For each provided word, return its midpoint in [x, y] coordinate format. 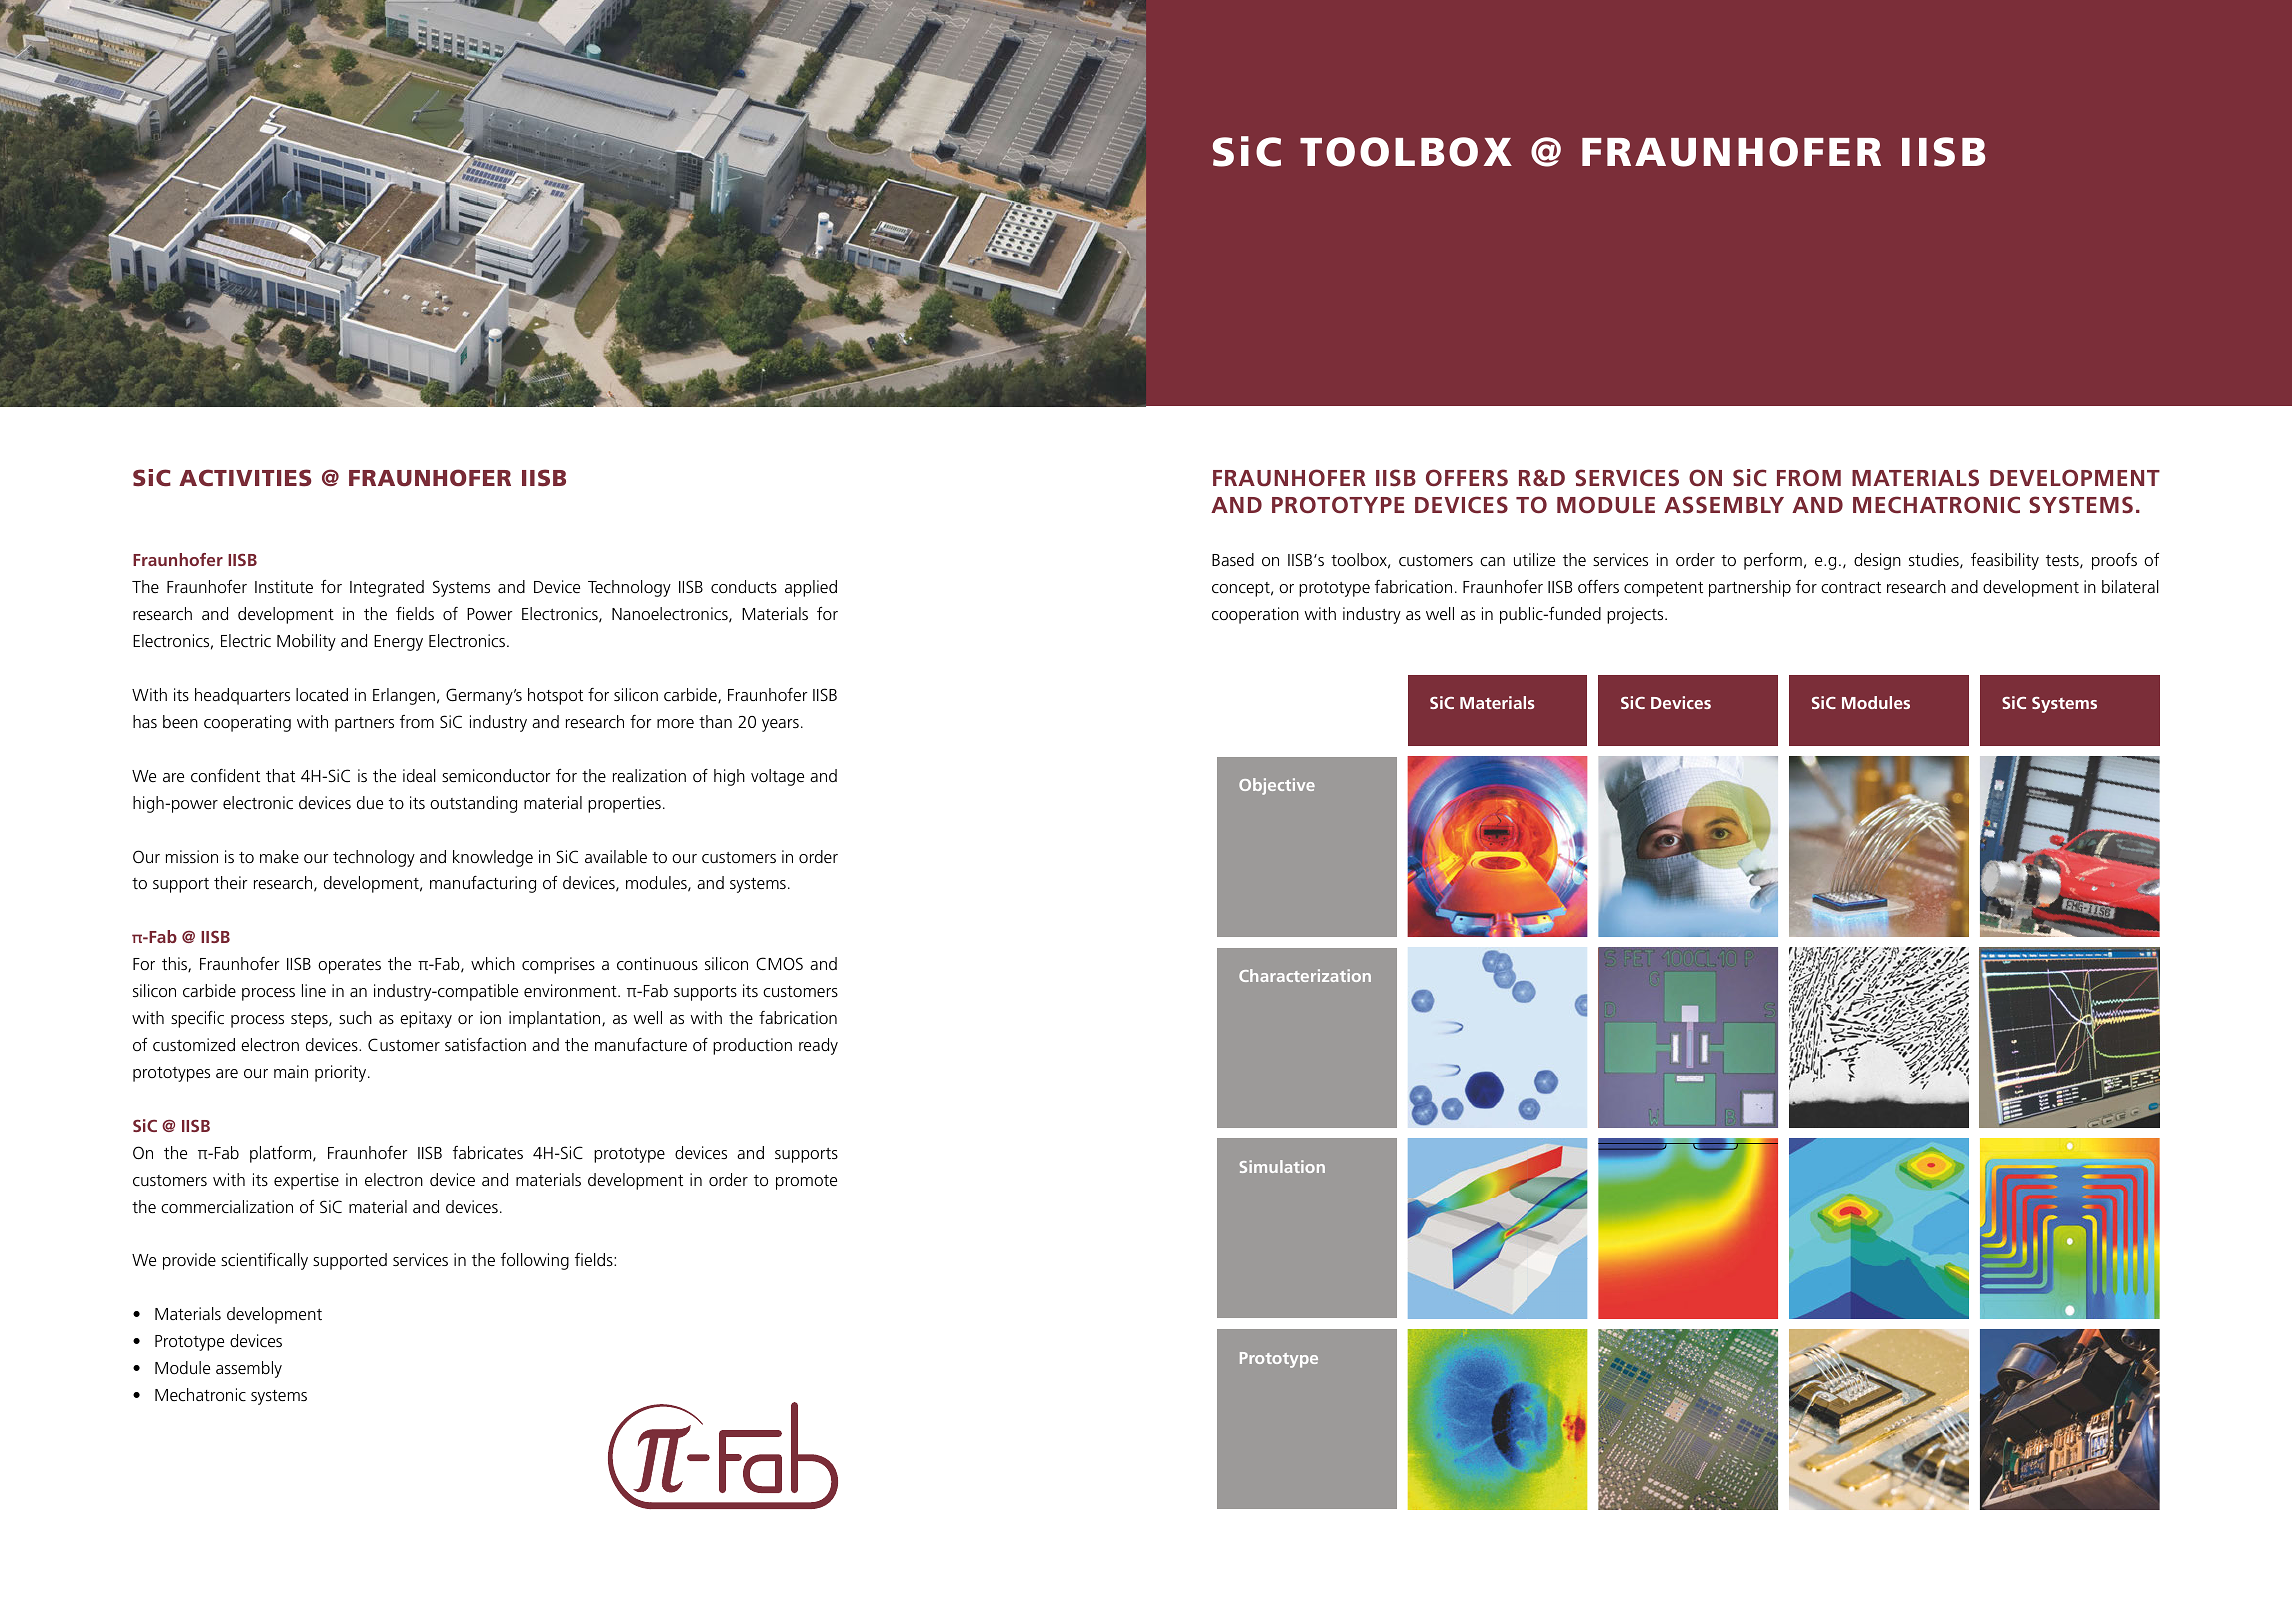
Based [1233, 559]
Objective [1277, 786]
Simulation [1282, 1166]
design [1877, 561]
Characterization [1305, 975]
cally [292, 1261]
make [279, 856]
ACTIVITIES [245, 477]
